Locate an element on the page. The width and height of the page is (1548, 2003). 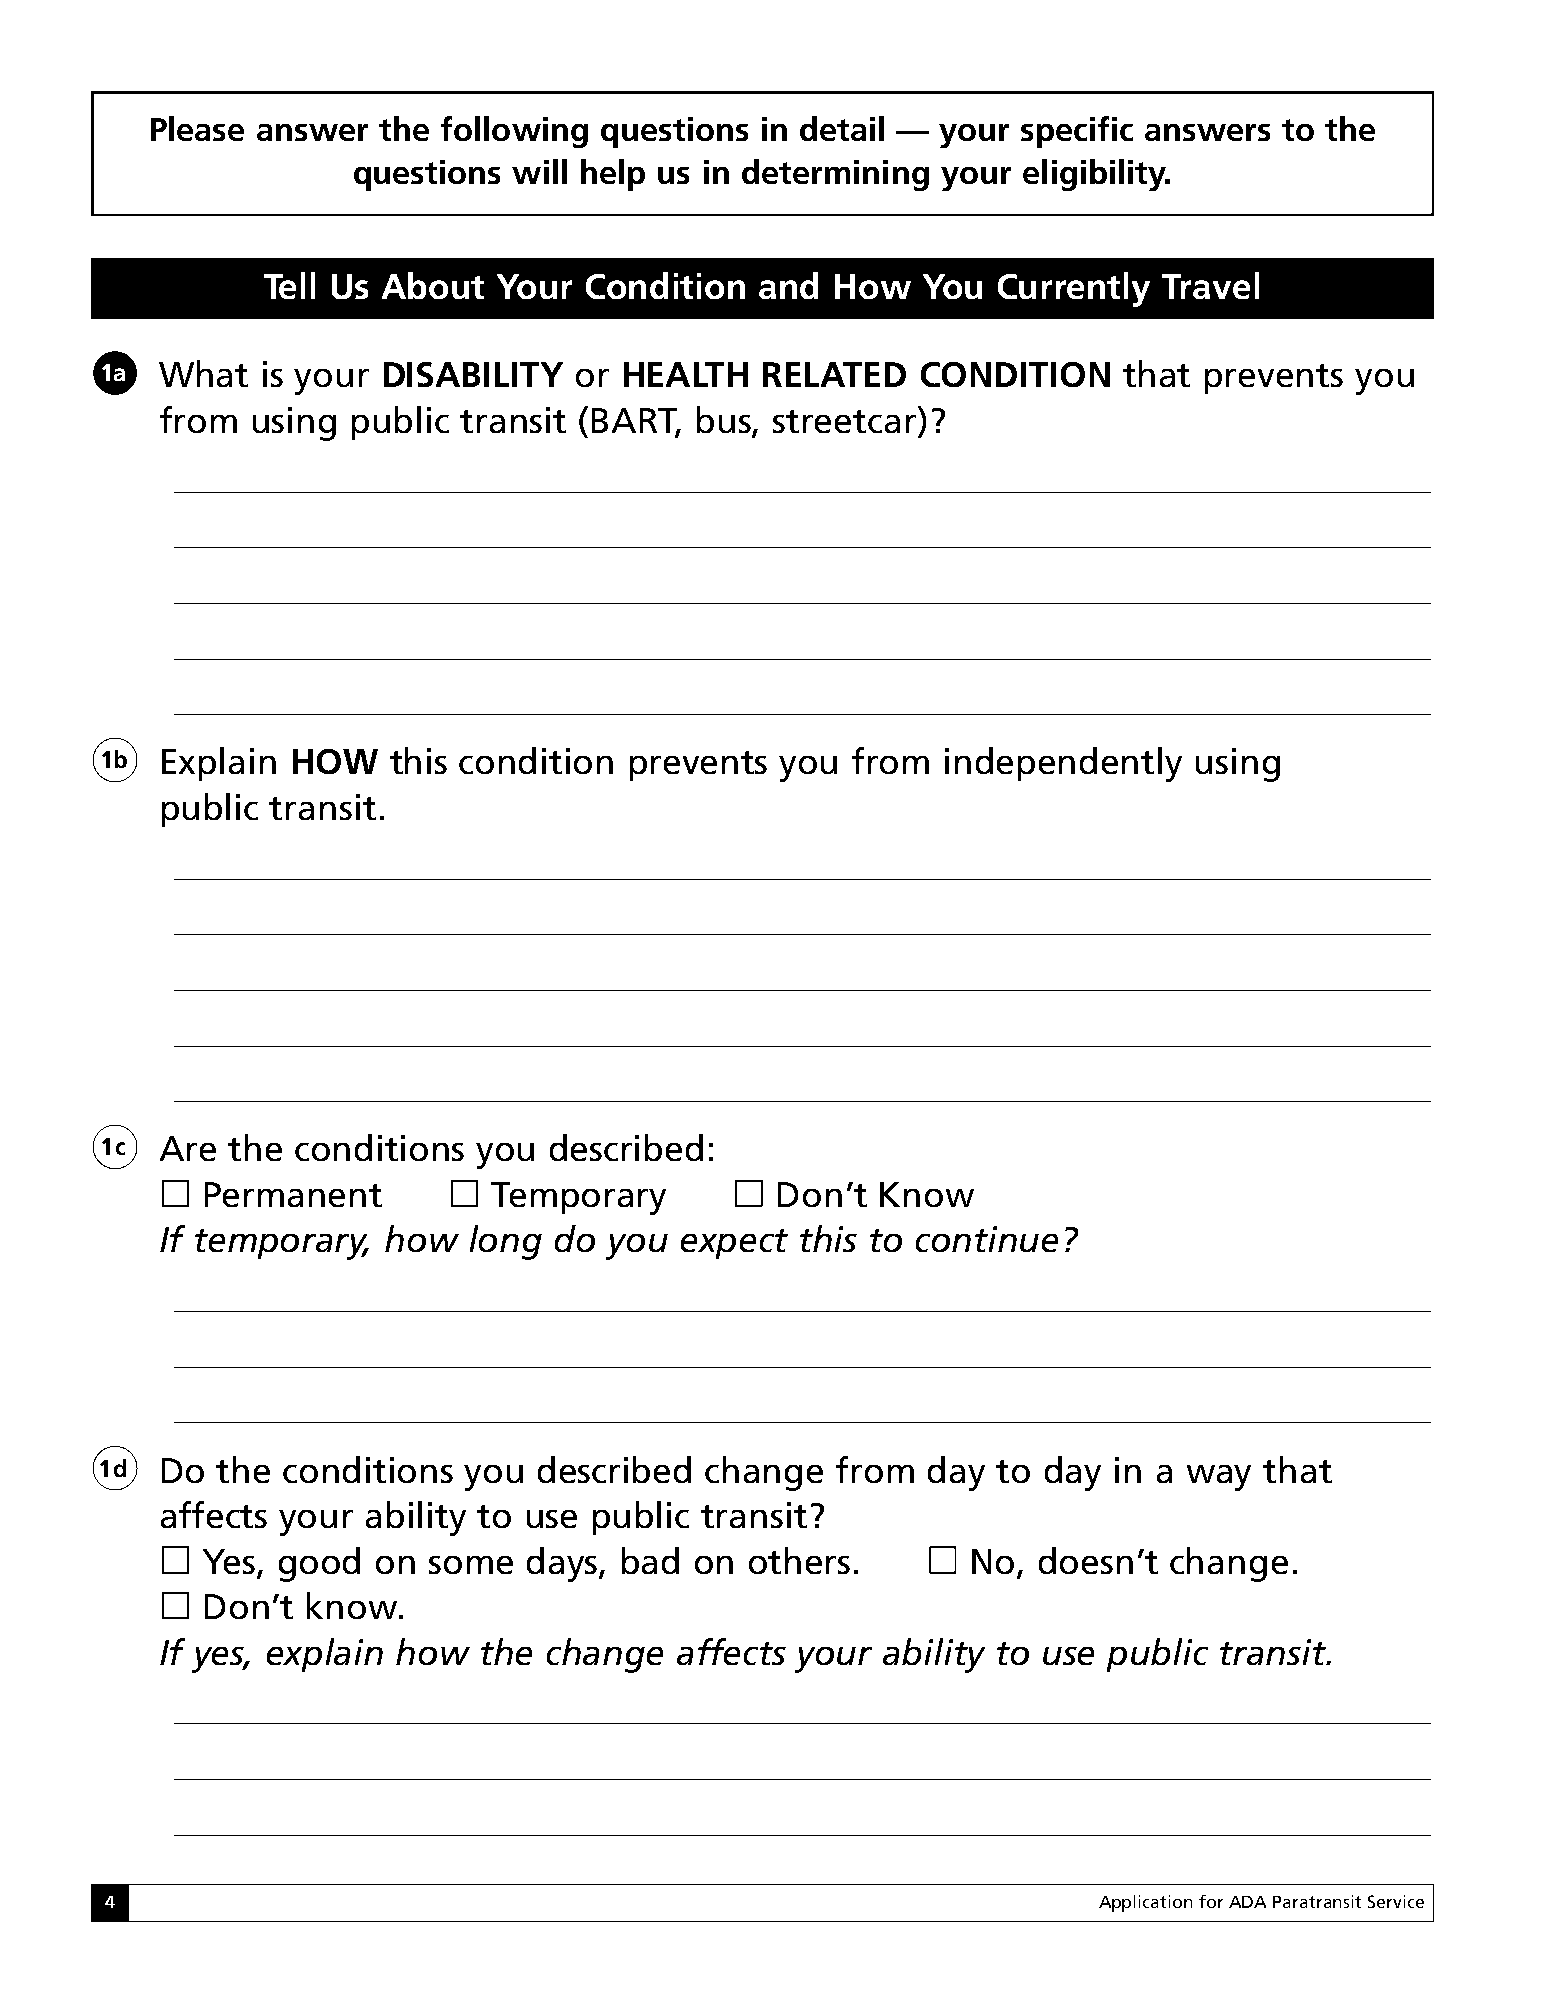
independently is located at coordinates (1063, 764).
